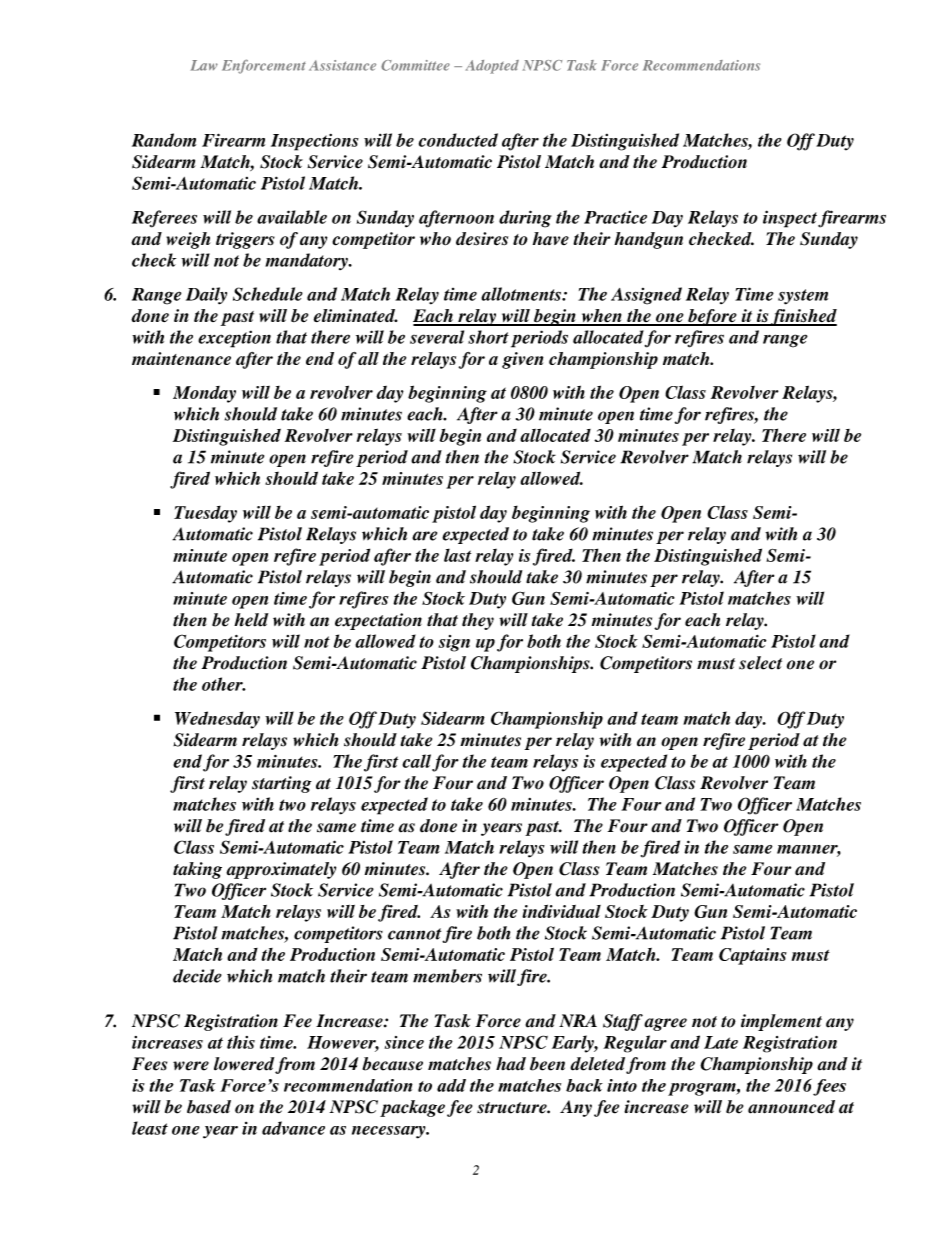 The width and height of the image is (952, 1233). What do you see at coordinates (451, 1085) in the image?
I see `add` at bounding box center [451, 1085].
